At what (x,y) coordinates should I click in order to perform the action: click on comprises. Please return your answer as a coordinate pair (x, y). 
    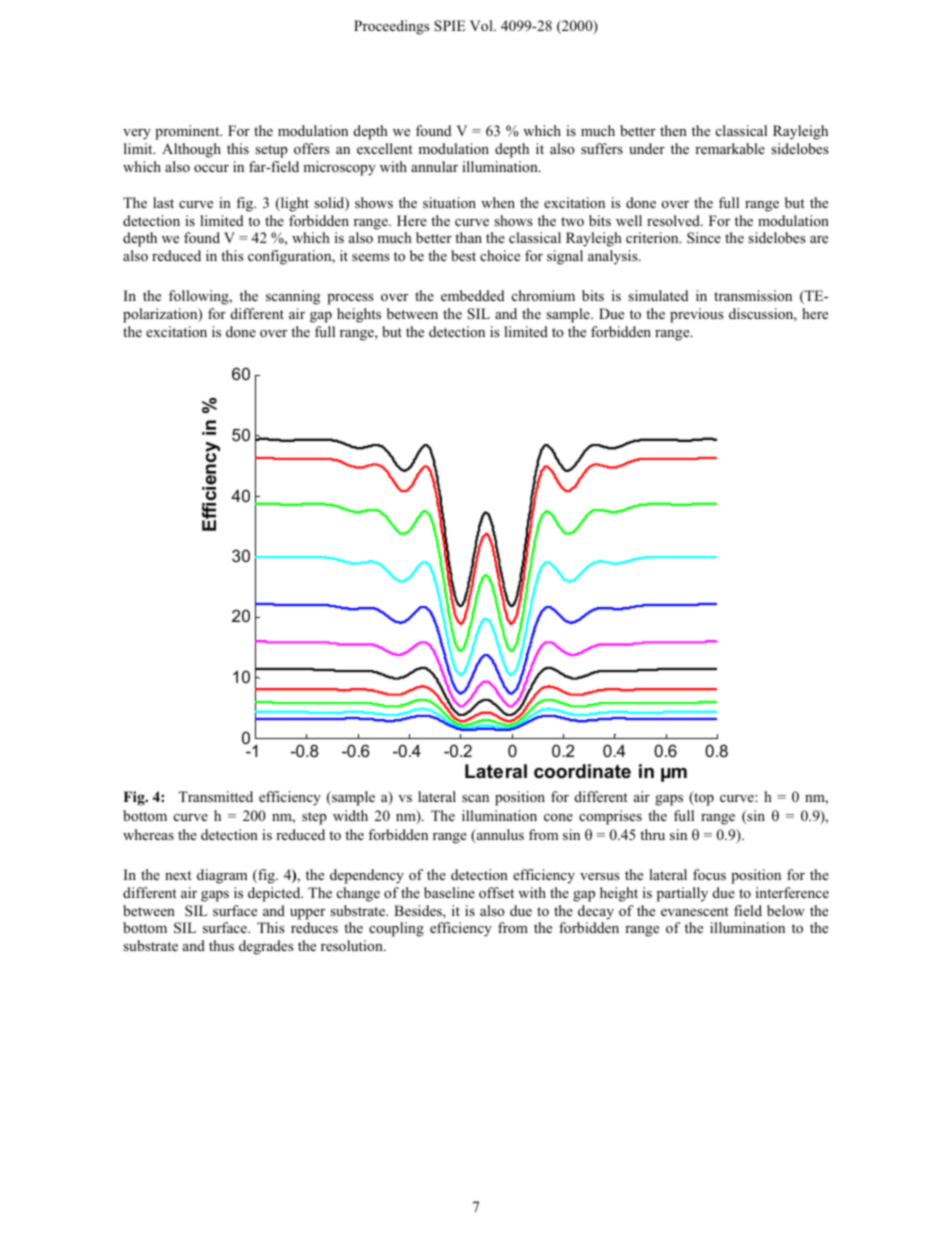
    Looking at the image, I should click on (610, 817).
